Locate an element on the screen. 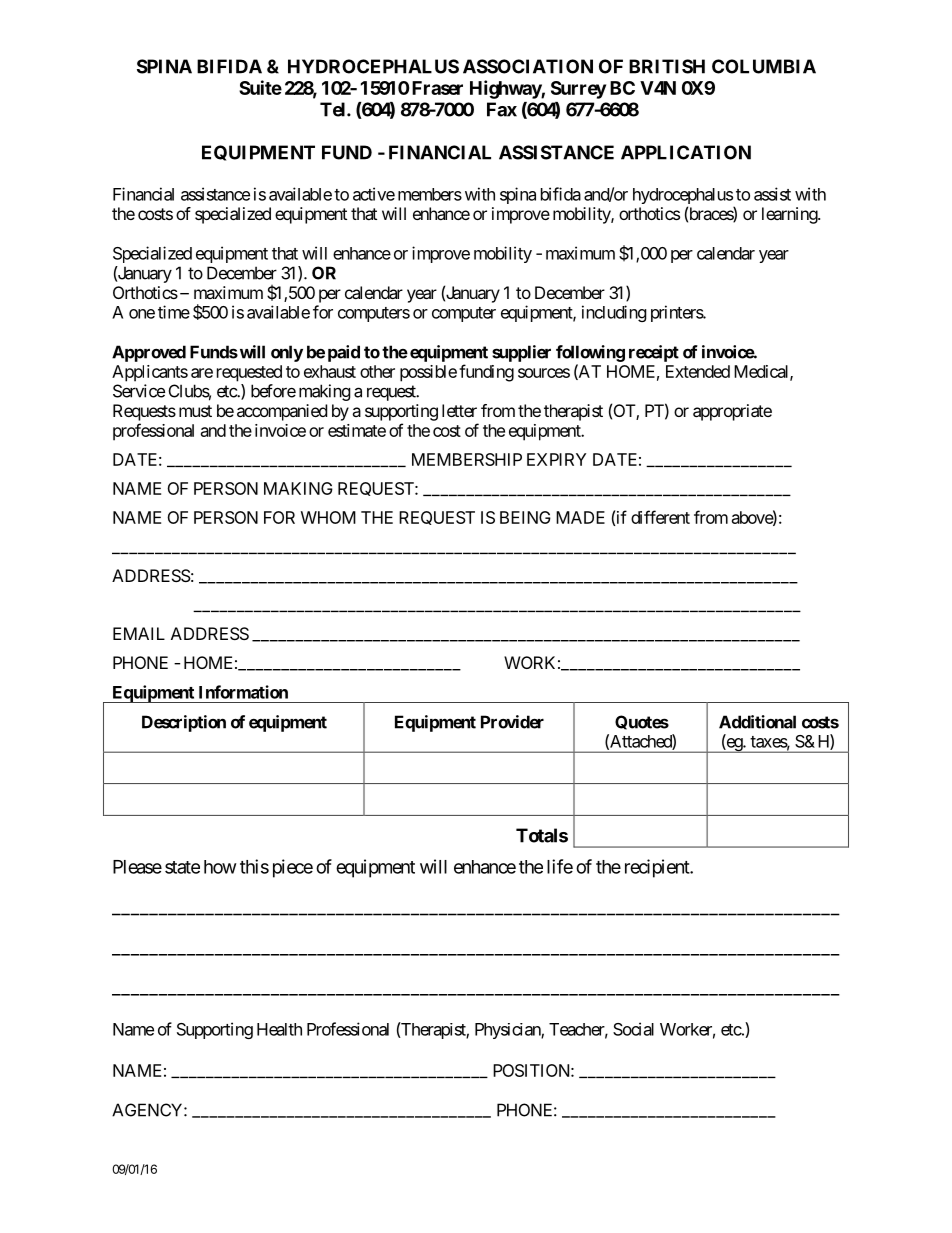 The width and height of the screenshot is (952, 1233). BRITISH is located at coordinates (667, 66).
